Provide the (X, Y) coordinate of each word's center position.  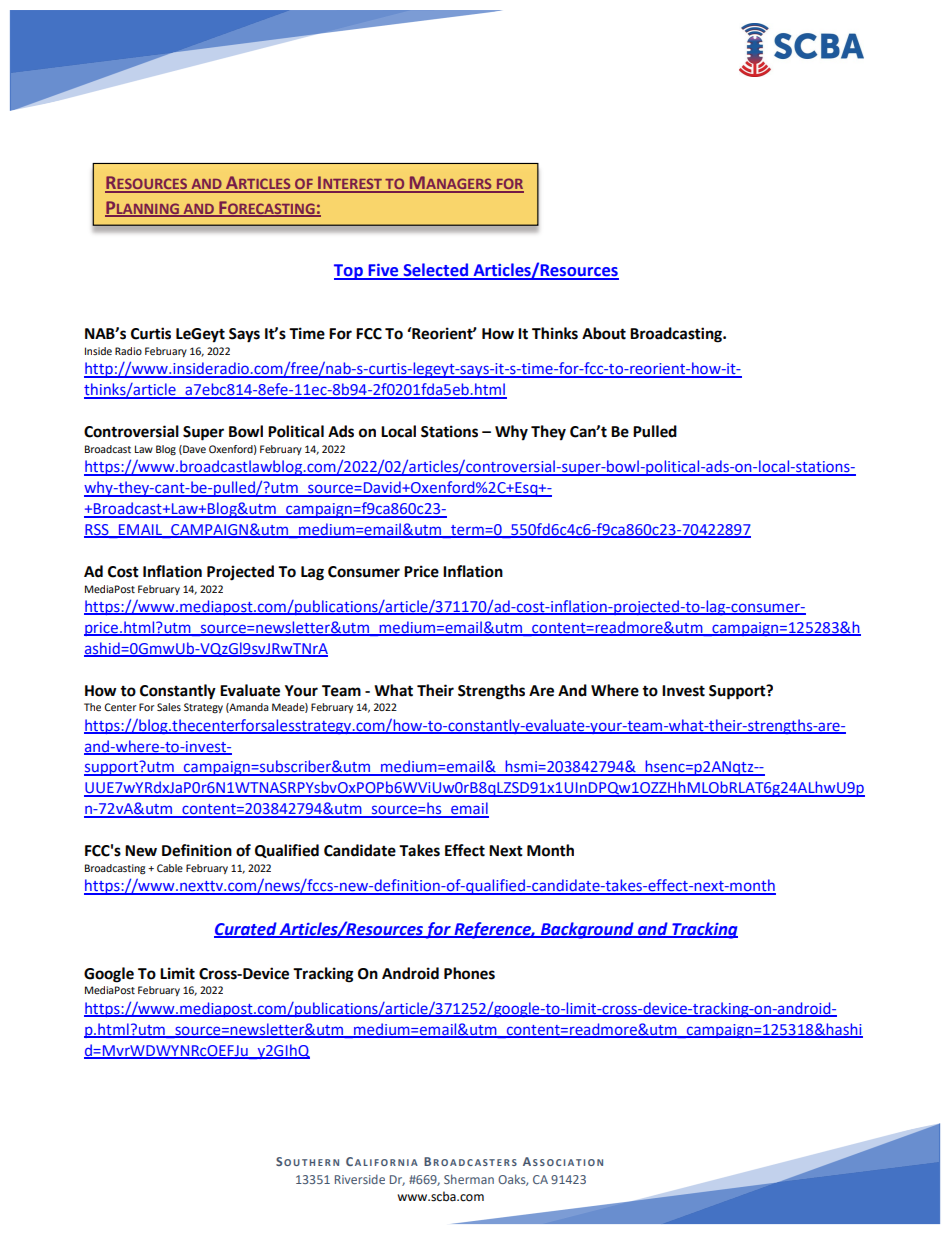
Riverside (360, 1179)
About (604, 333)
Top (349, 272)
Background (587, 930)
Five (383, 271)
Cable (170, 868)
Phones (469, 973)
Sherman (469, 1179)
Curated (246, 929)
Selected (435, 271)
